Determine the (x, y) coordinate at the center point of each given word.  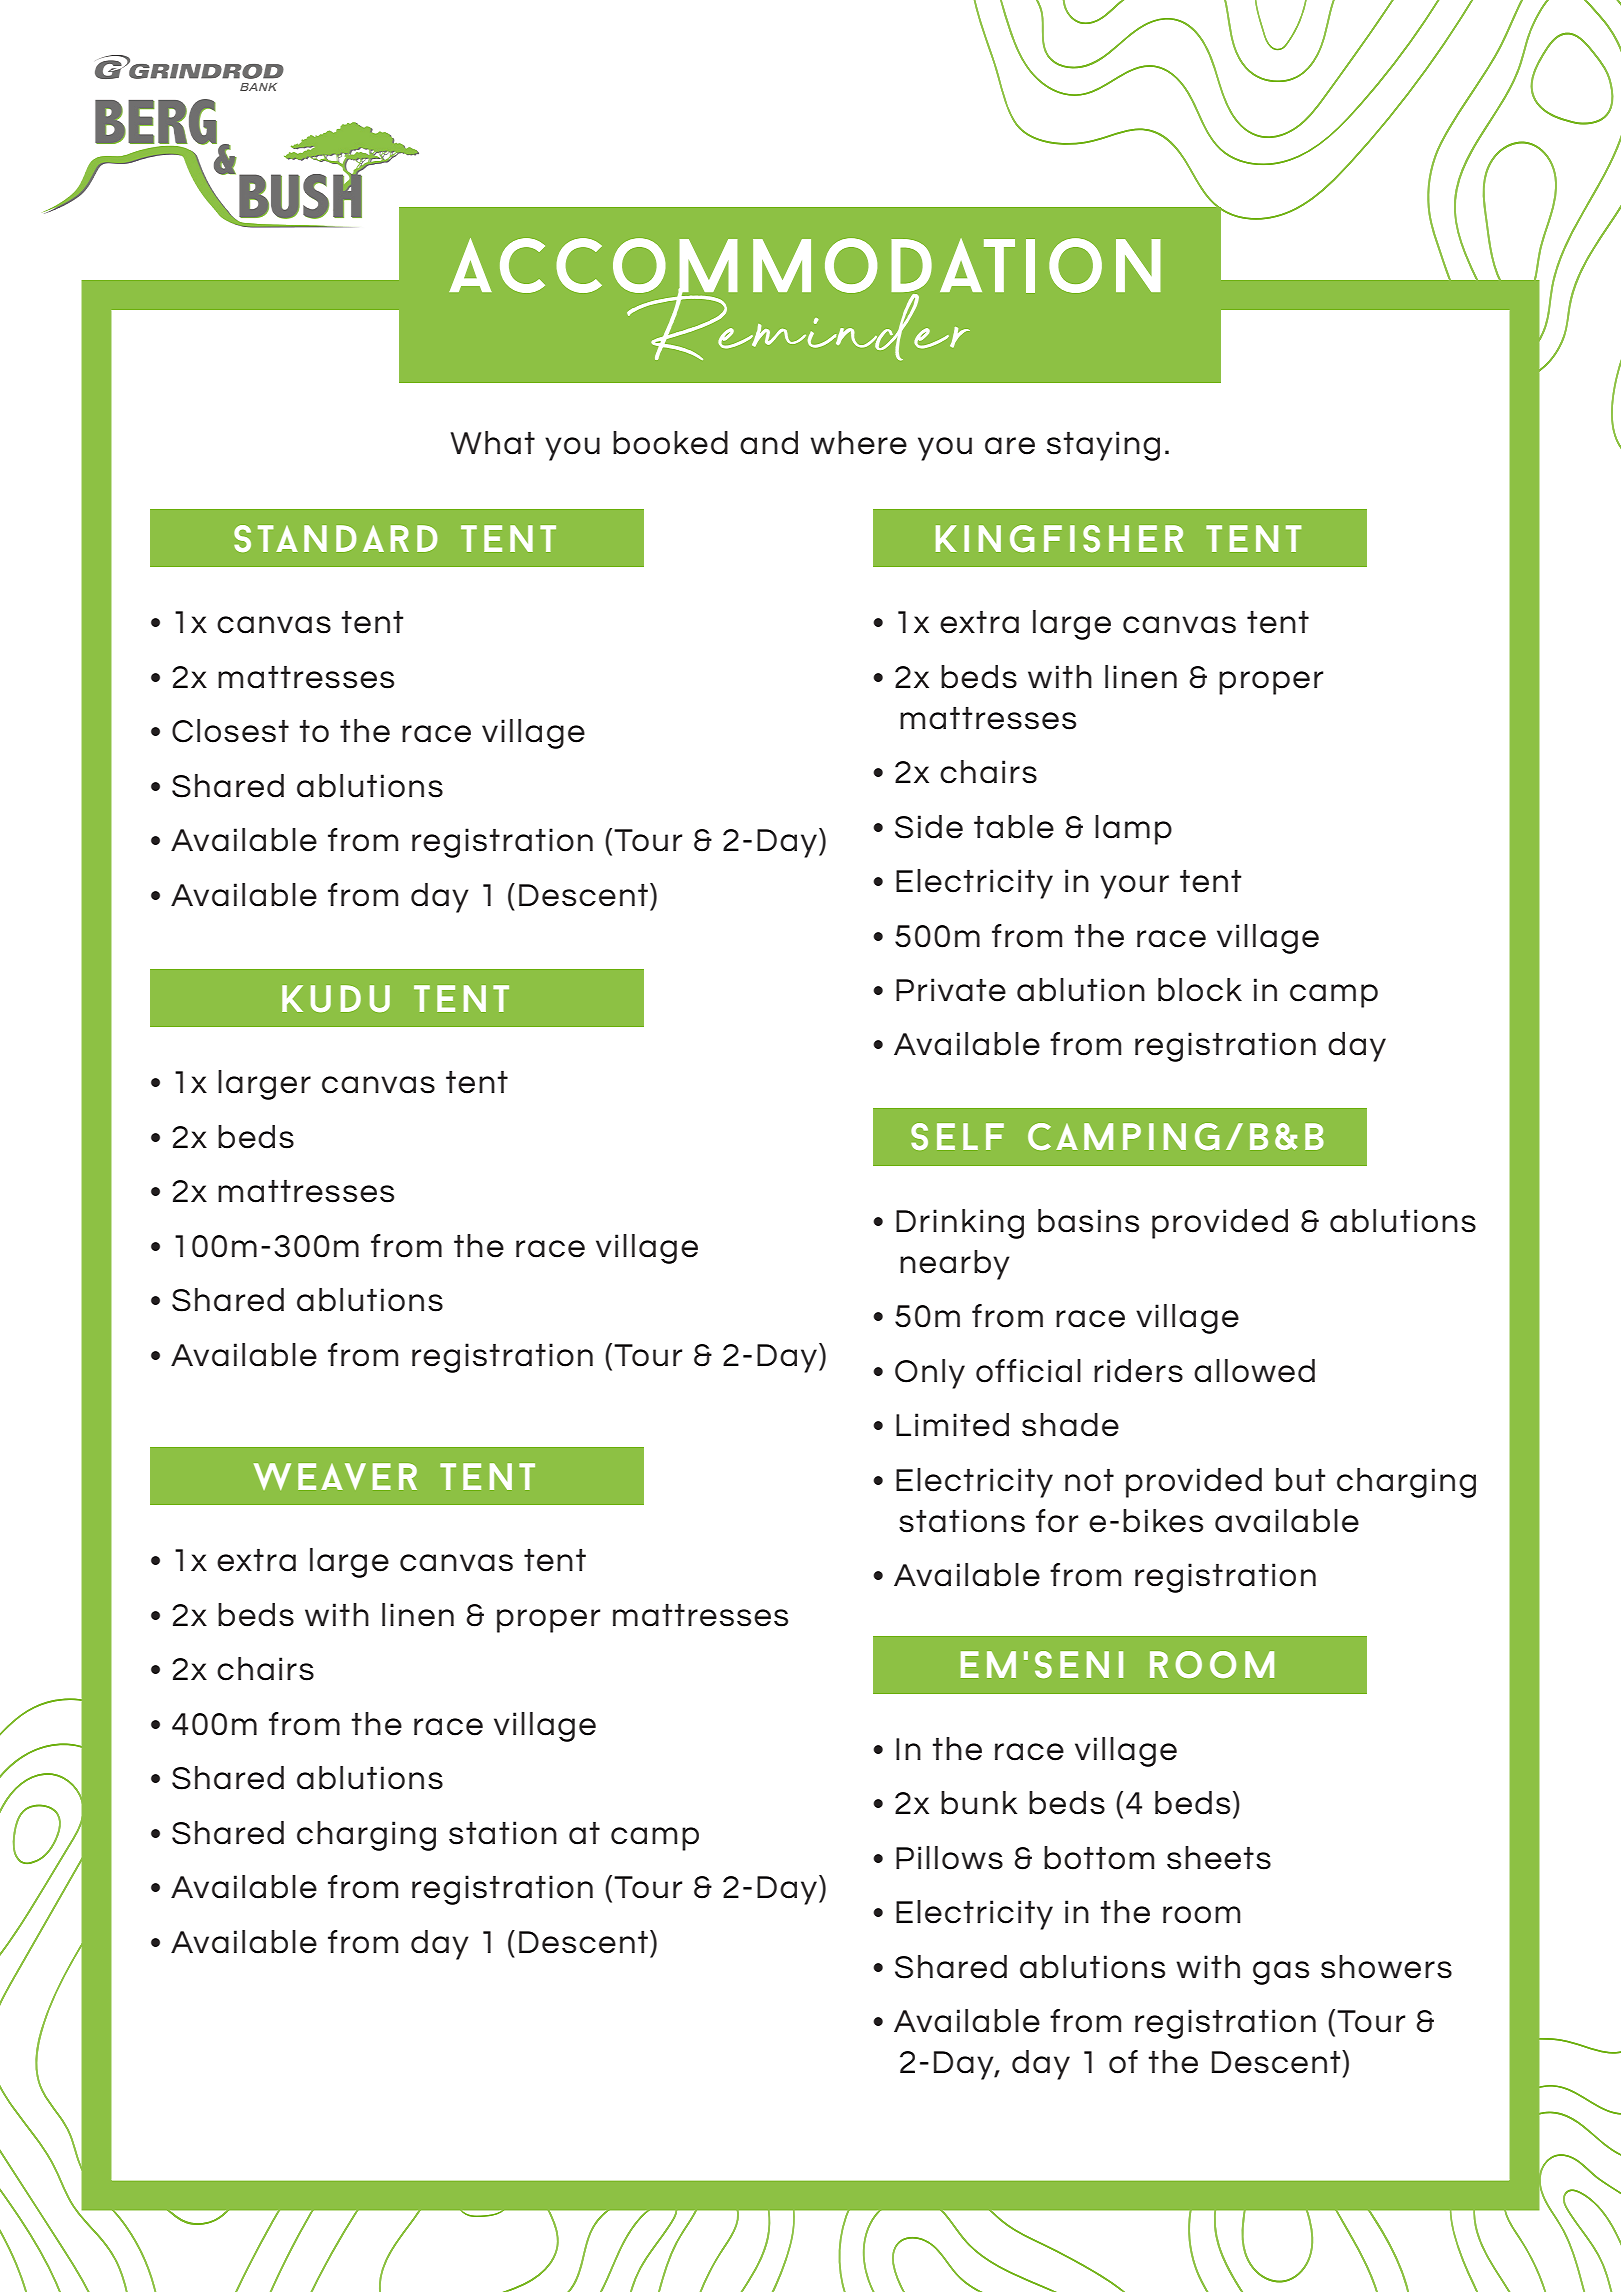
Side (929, 827)
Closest (230, 731)
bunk (979, 1803)
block (1200, 990)
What (492, 443)
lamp (1133, 830)
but (1300, 1480)
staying (1103, 446)
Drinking (960, 1224)
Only (930, 1374)
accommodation (805, 266)
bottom (1099, 1858)
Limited (952, 1425)
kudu (336, 998)
